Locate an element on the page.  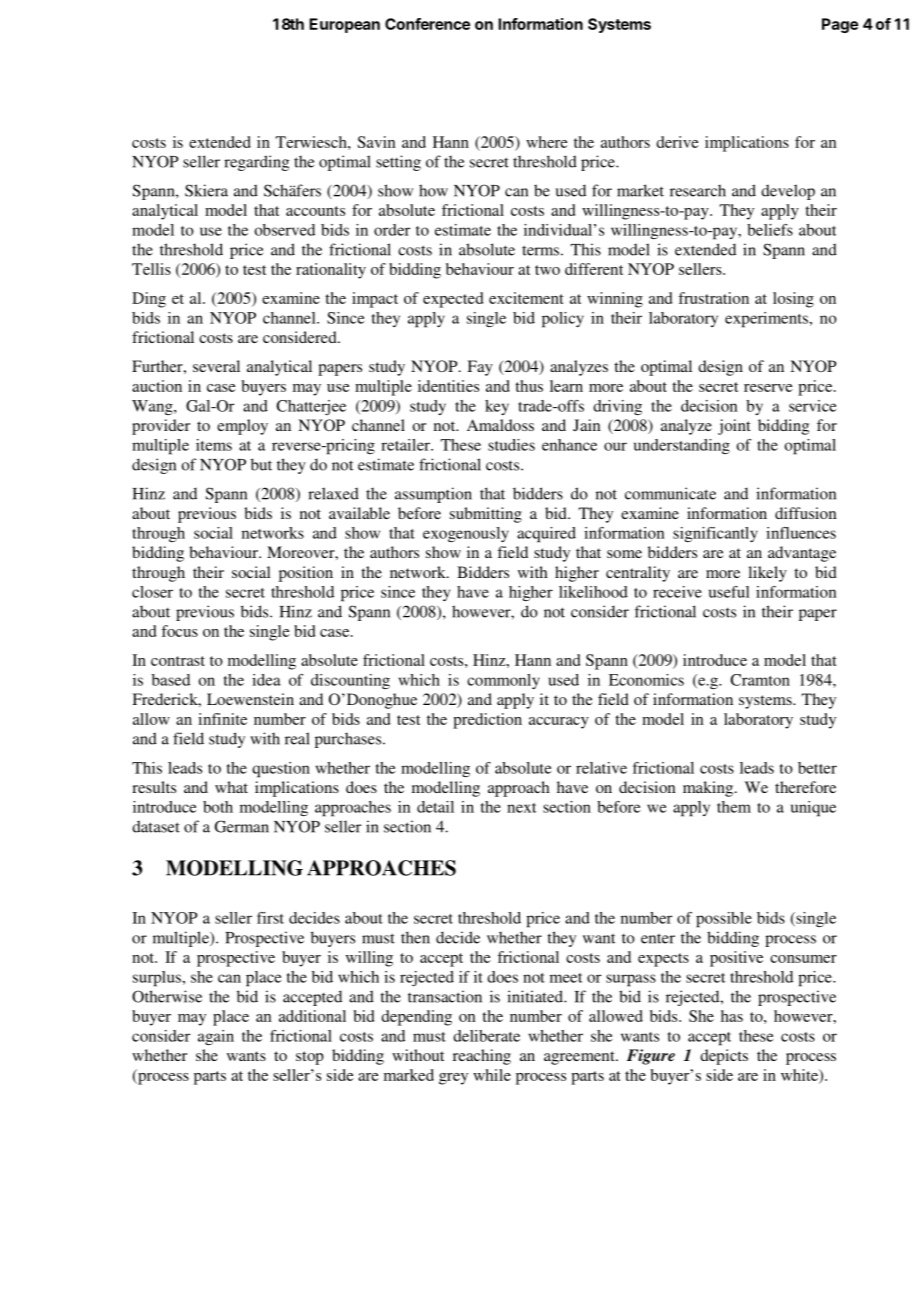
deliberate is located at coordinates (486, 1036).
